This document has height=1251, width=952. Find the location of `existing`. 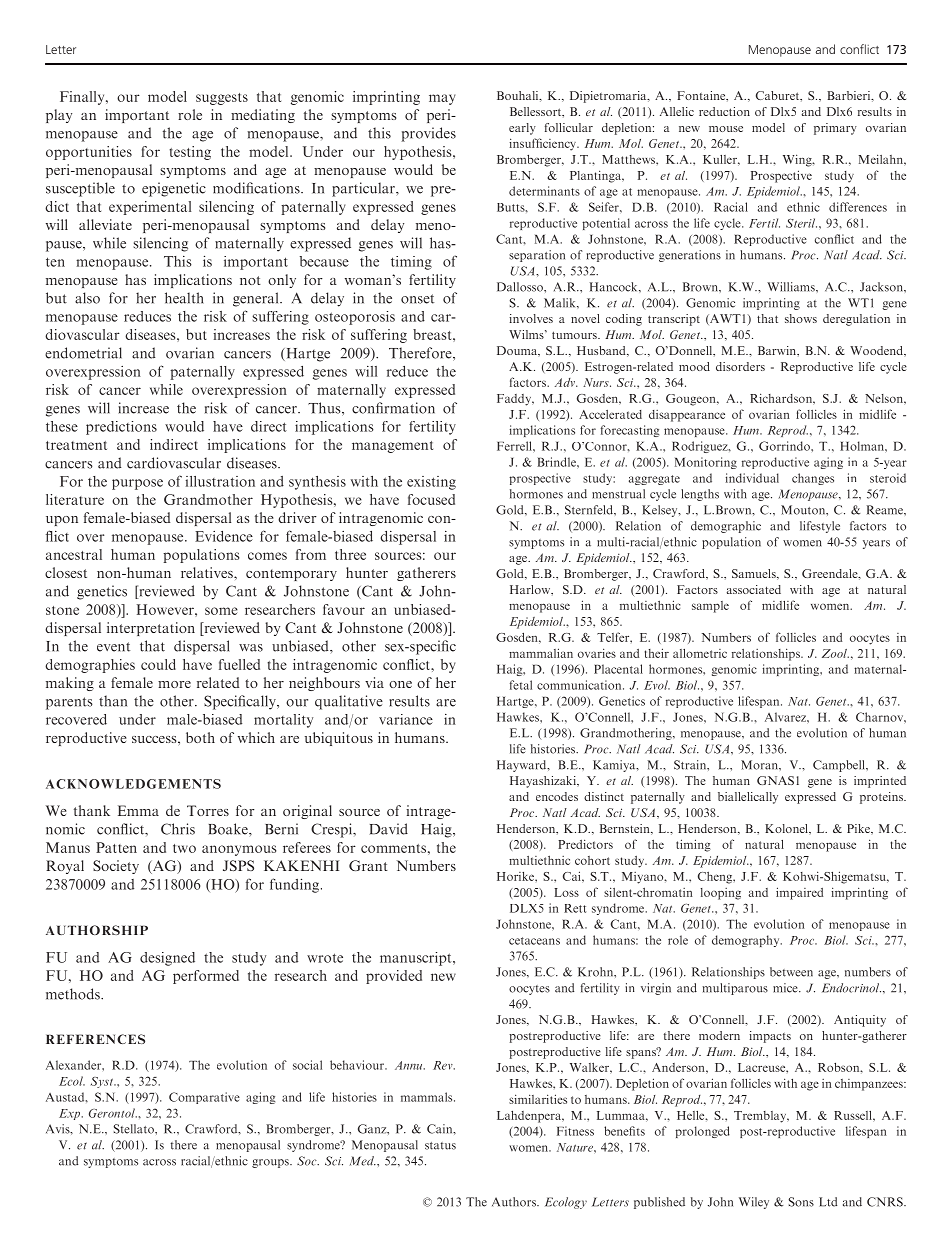

existing is located at coordinates (431, 483).
